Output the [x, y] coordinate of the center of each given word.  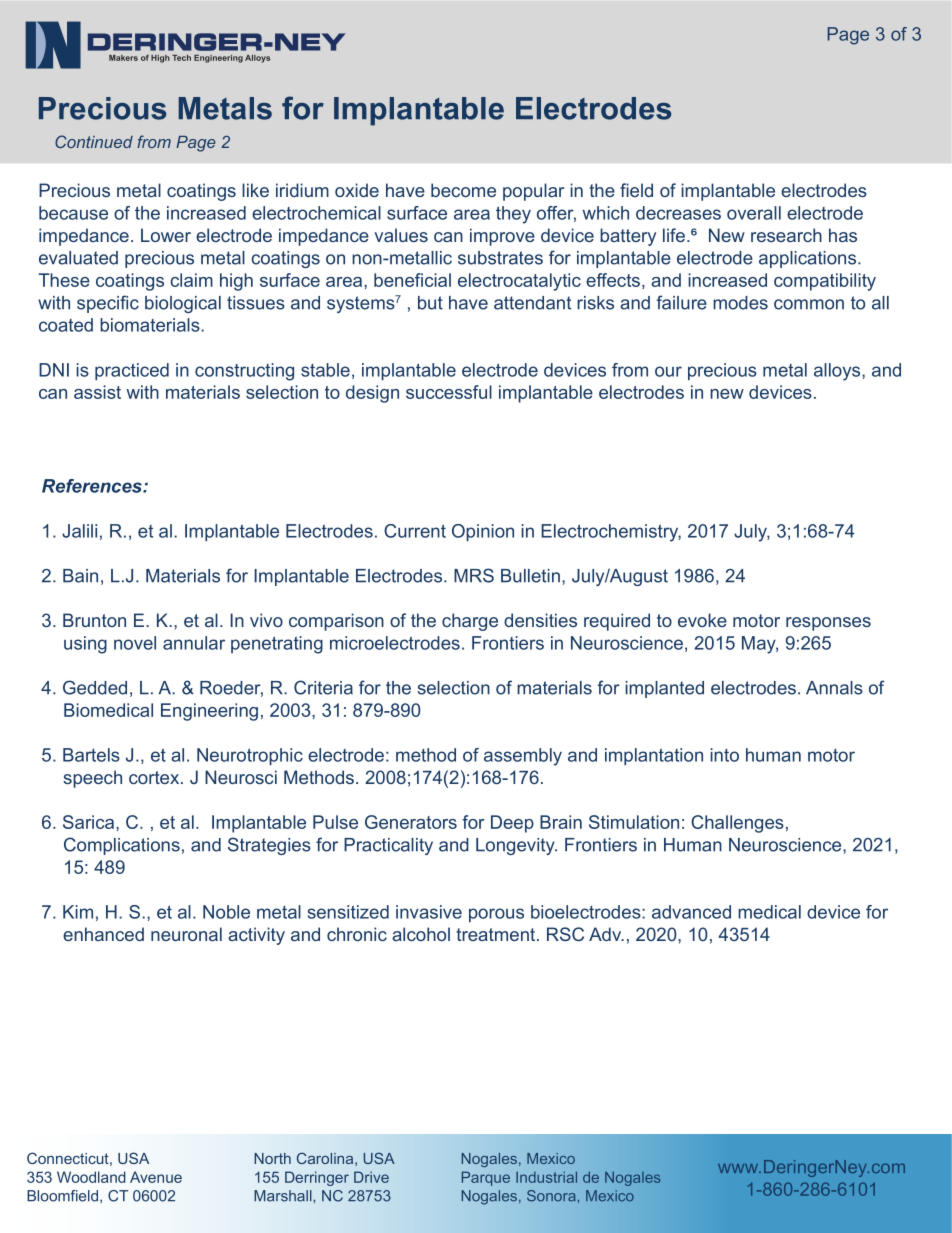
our [668, 371]
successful [449, 392]
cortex [155, 777]
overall [754, 213]
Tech [181, 58]
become [463, 190]
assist [97, 392]
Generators [411, 822]
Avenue [156, 1177]
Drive [371, 1177]
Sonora [552, 1196]
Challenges [737, 824]
